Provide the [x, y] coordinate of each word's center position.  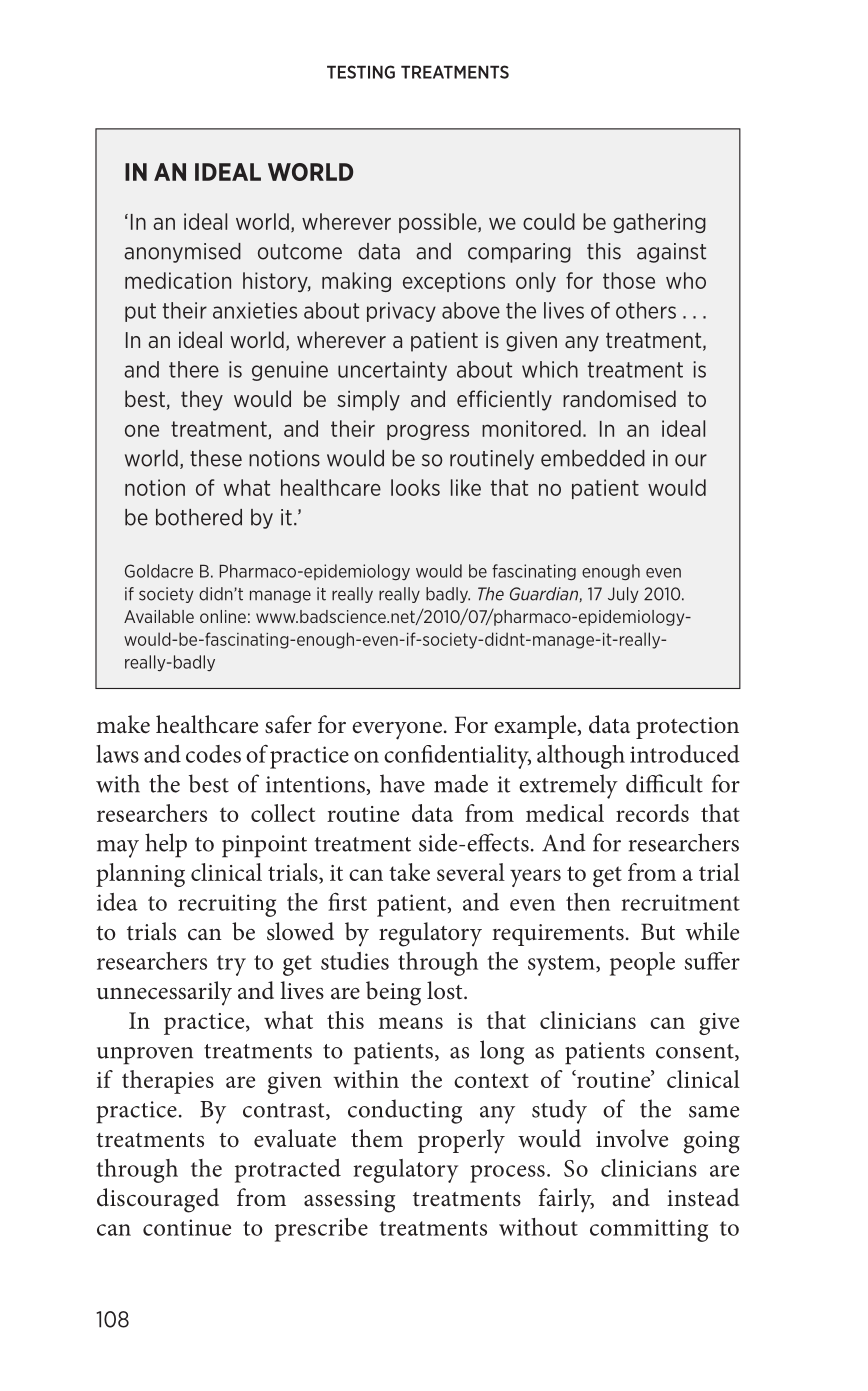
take [409, 872]
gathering [659, 223]
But [658, 932]
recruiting [227, 905]
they [202, 400]
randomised [619, 398]
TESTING [361, 72]
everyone [397, 731]
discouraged [158, 1200]
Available [159, 616]
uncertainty [392, 371]
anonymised [182, 253]
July [623, 595]
